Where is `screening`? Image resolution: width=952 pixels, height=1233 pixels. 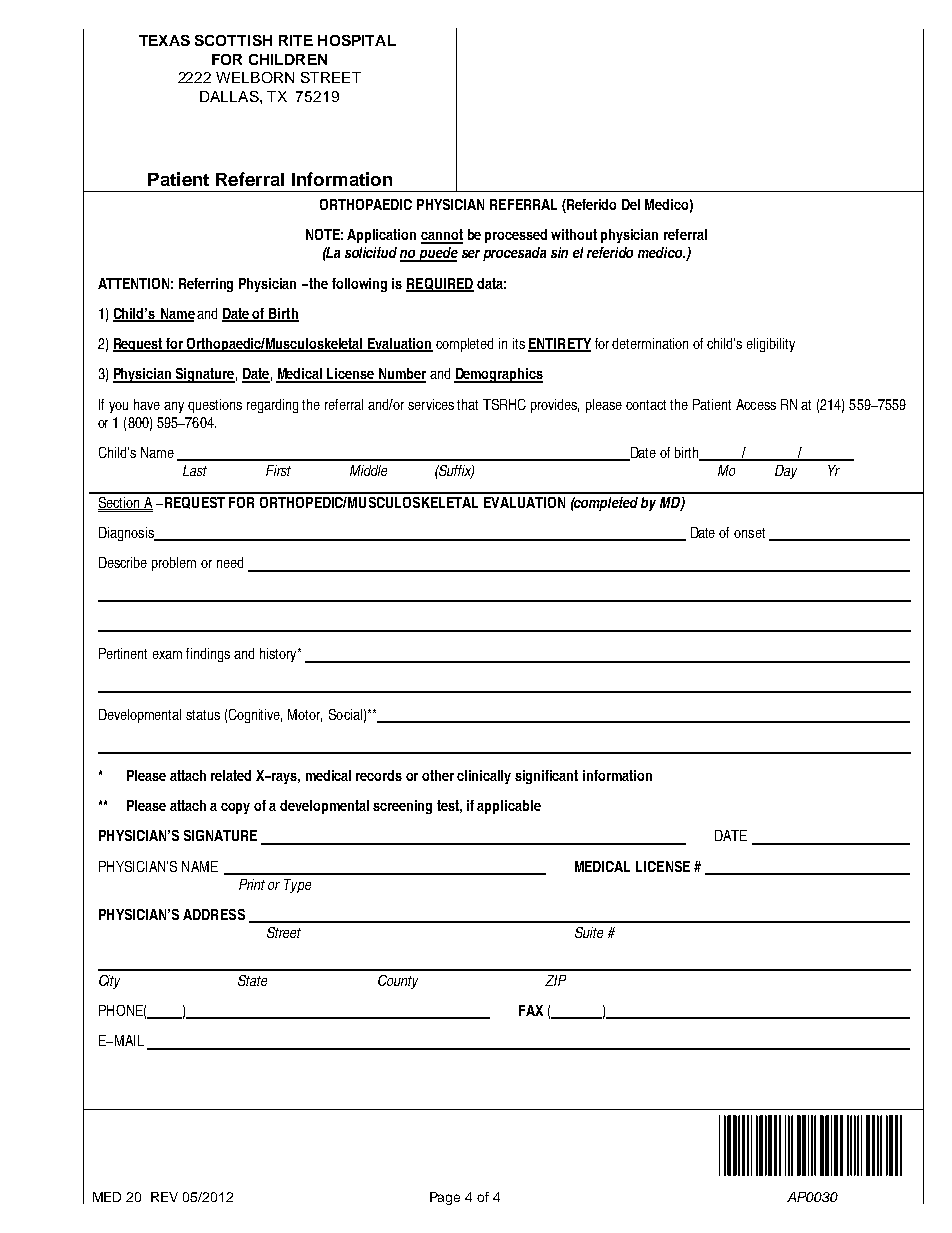 screening is located at coordinates (402, 807).
